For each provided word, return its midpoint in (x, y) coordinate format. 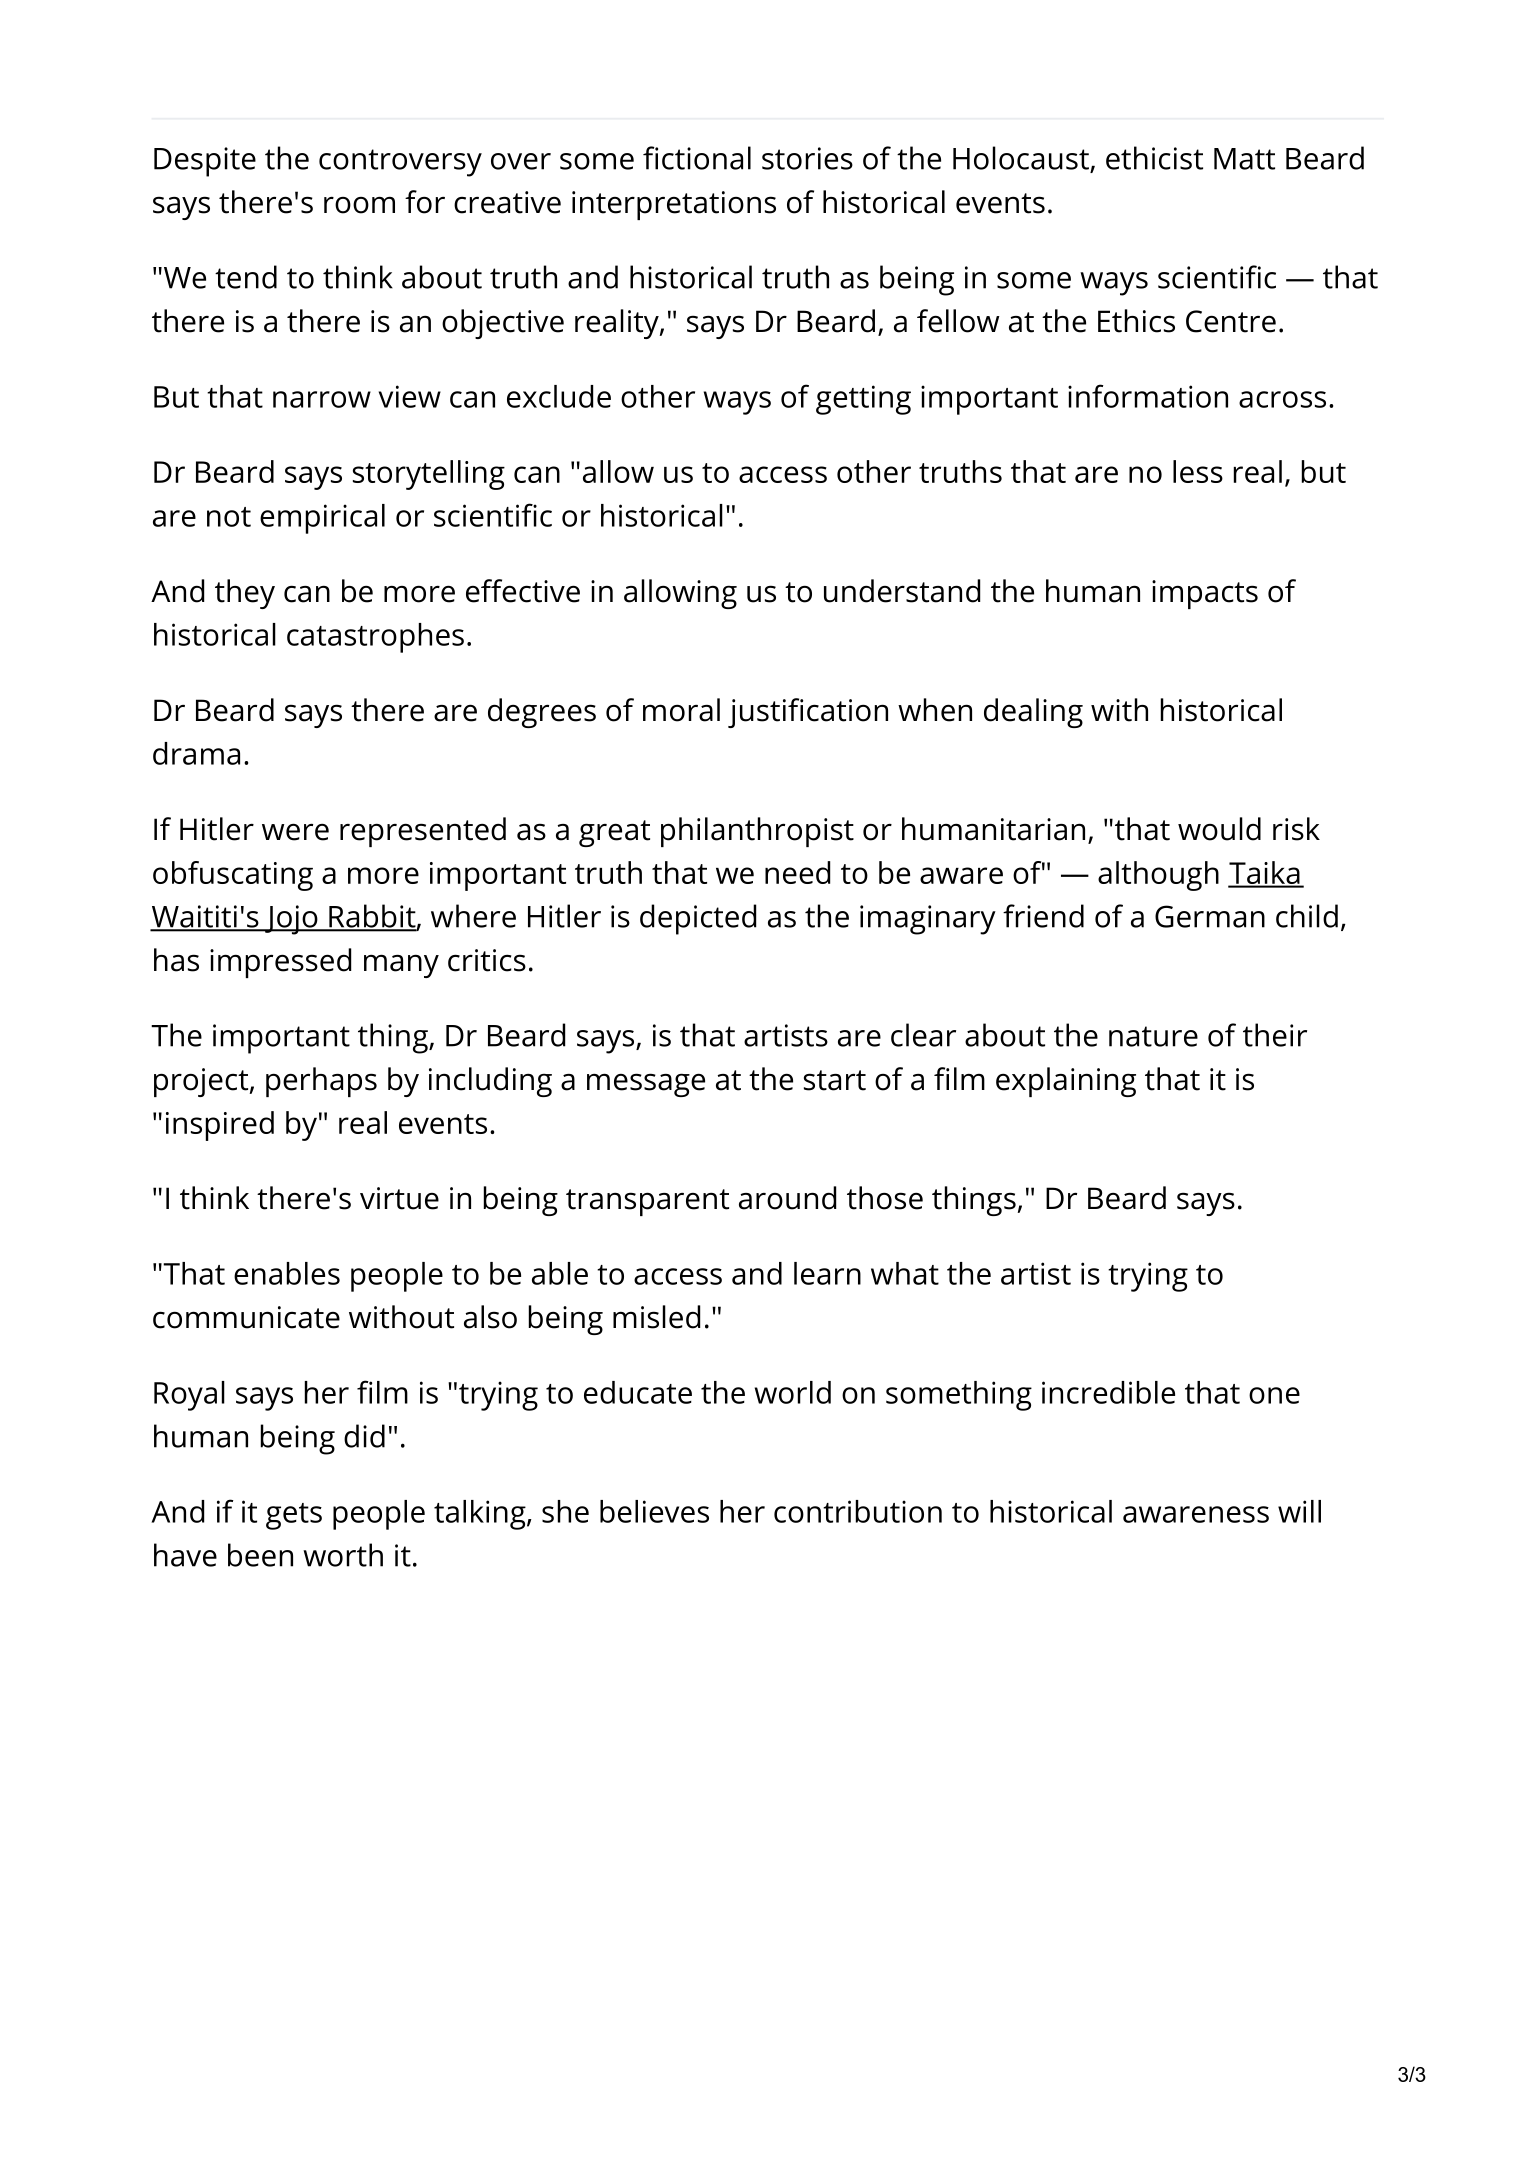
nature (1153, 1036)
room (359, 205)
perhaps (321, 1082)
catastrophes (375, 638)
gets (294, 1516)
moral (681, 710)
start (835, 1080)
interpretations (674, 205)
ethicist (1154, 158)
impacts (1205, 594)
